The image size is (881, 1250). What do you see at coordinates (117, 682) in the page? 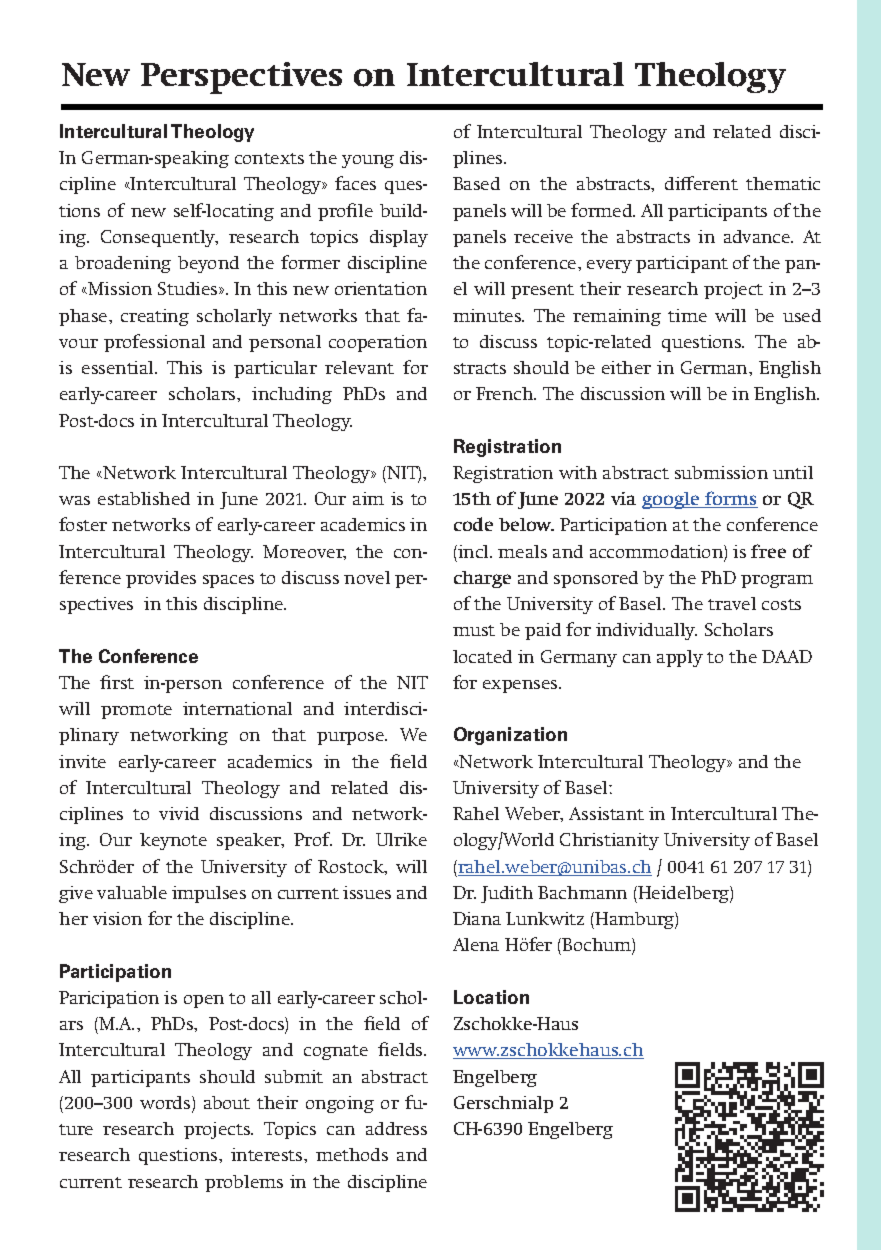
I see `first` at bounding box center [117, 682].
